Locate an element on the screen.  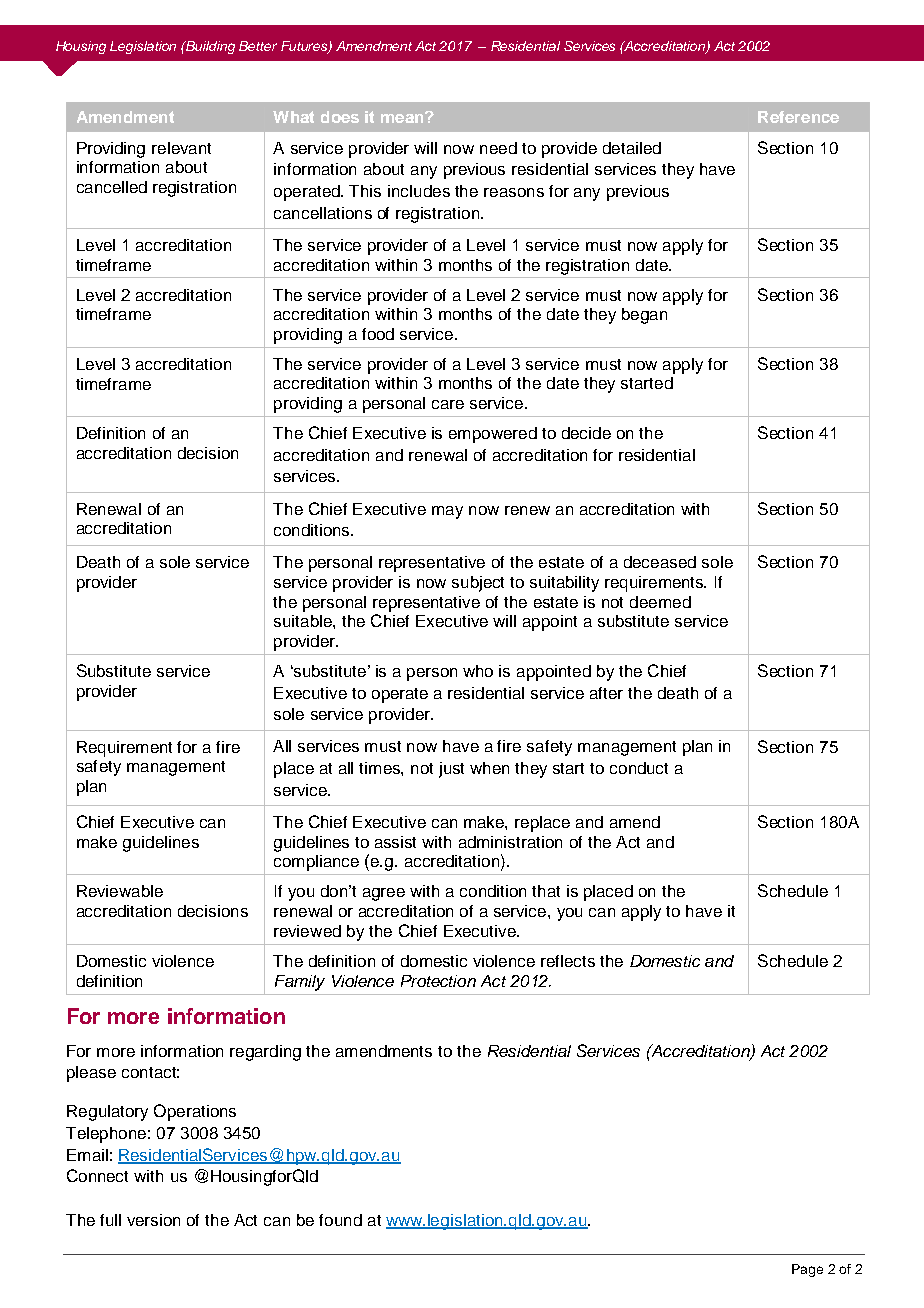
food is located at coordinates (378, 334).
